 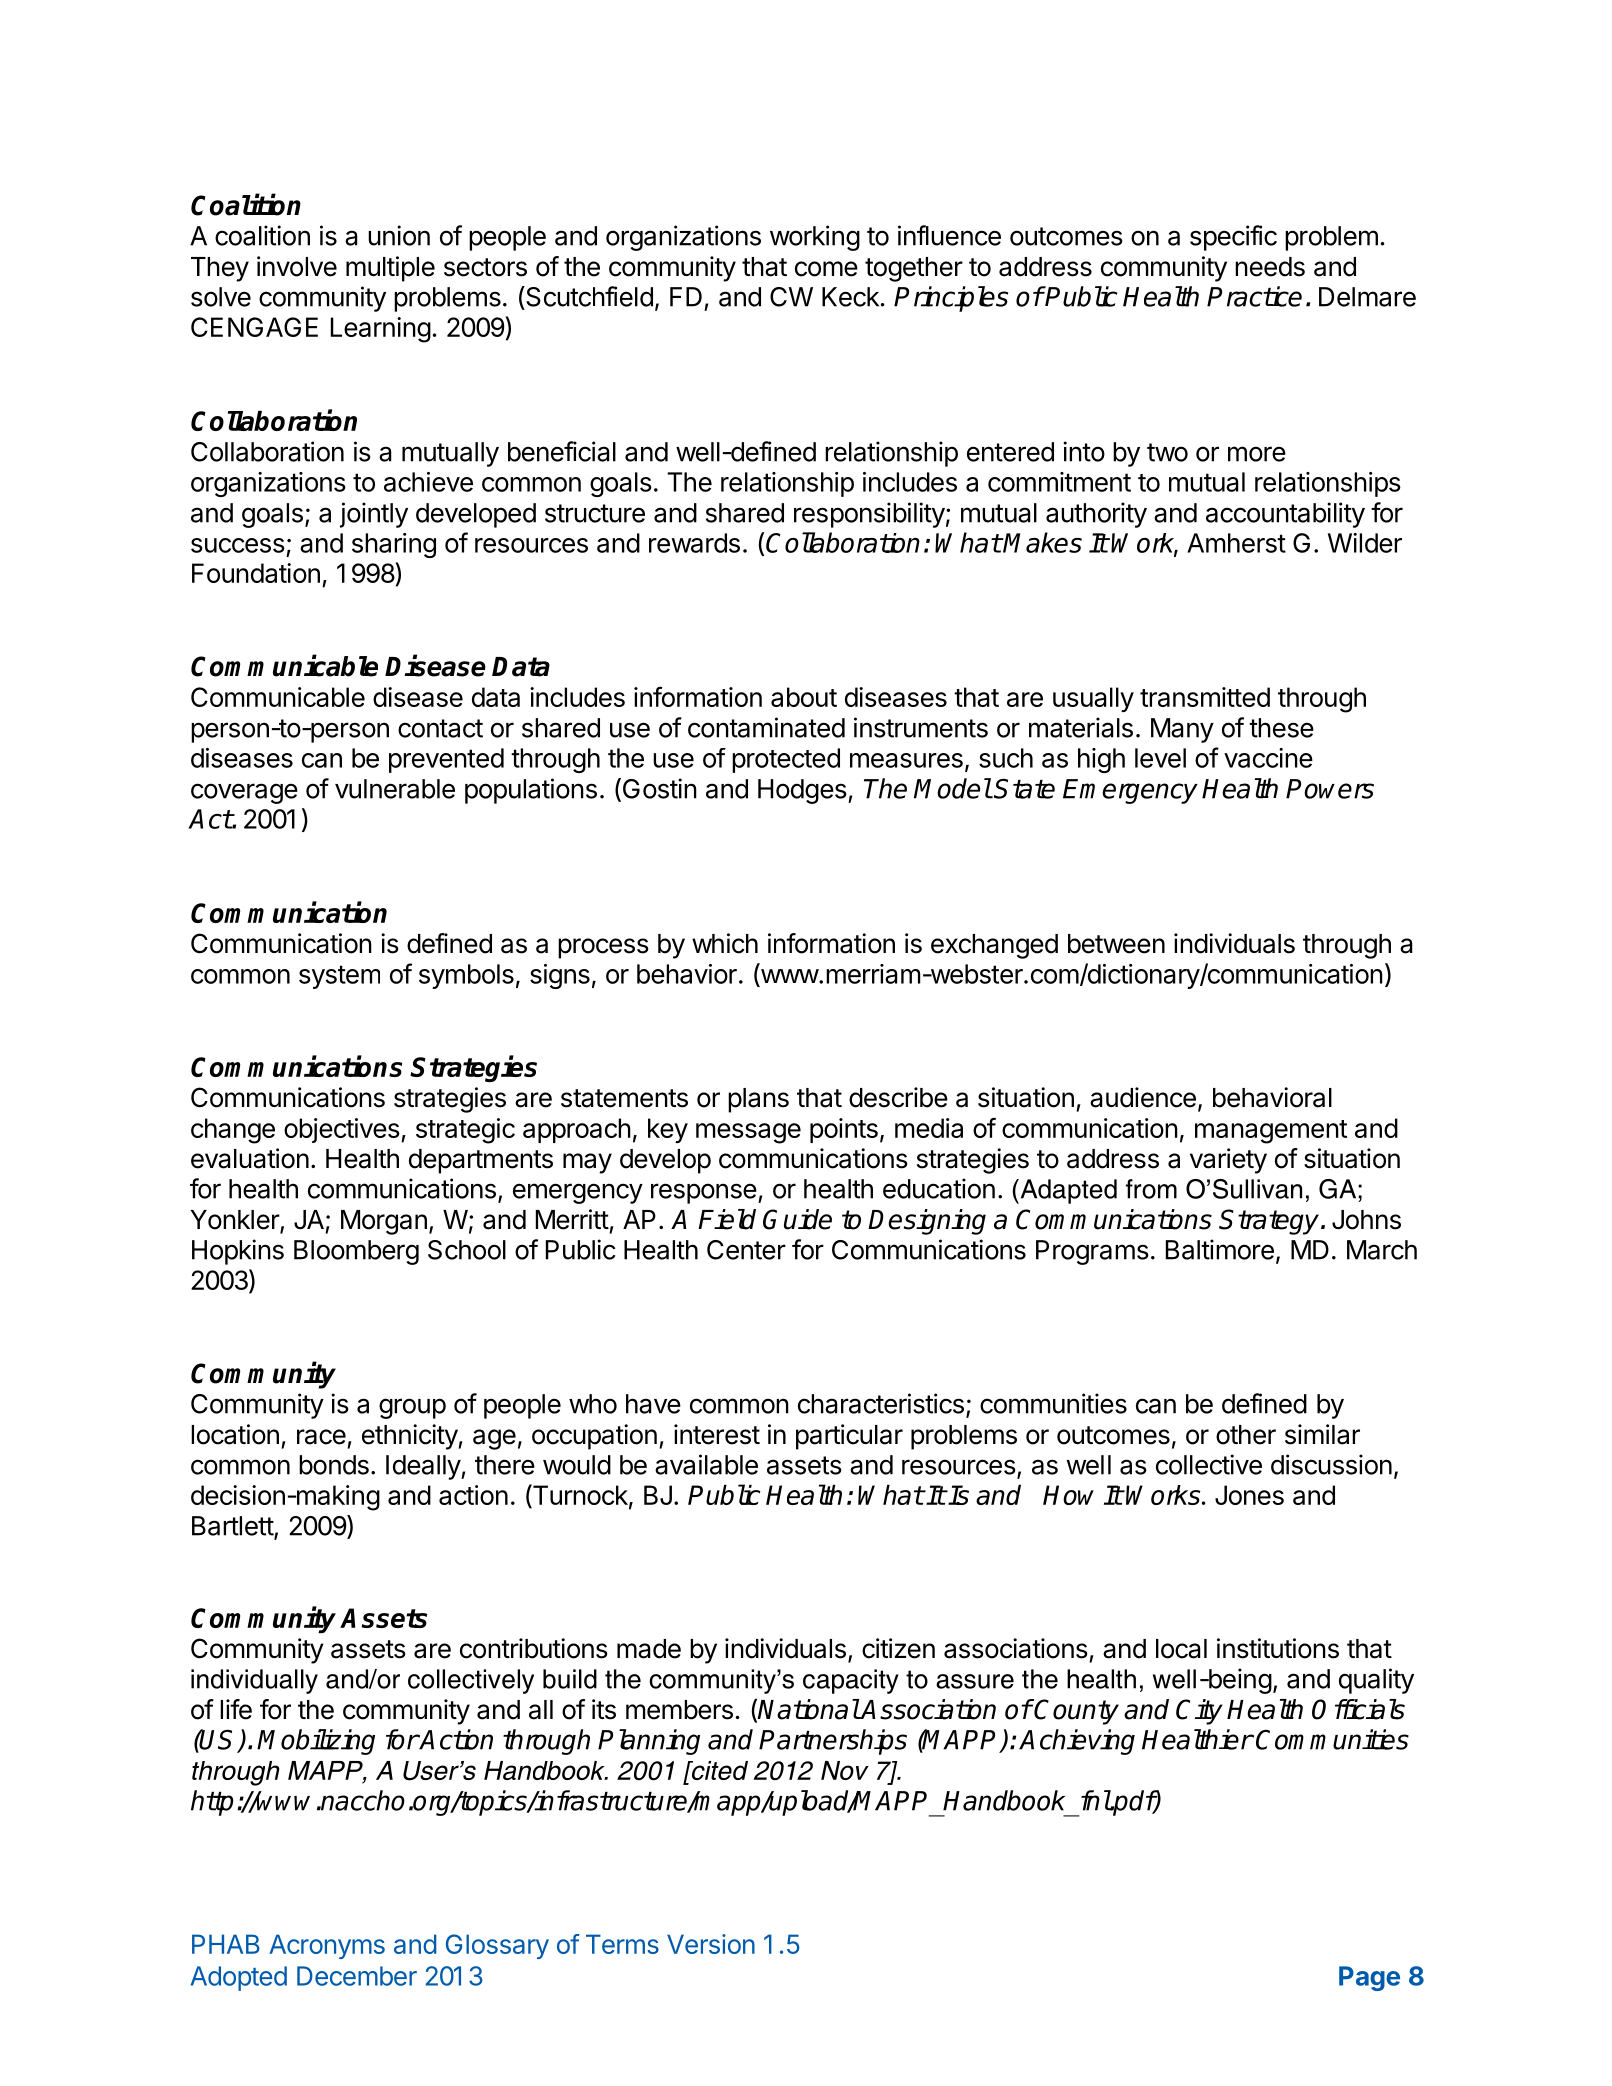 What do you see at coordinates (390, 269) in the image?
I see `multiple` at bounding box center [390, 269].
